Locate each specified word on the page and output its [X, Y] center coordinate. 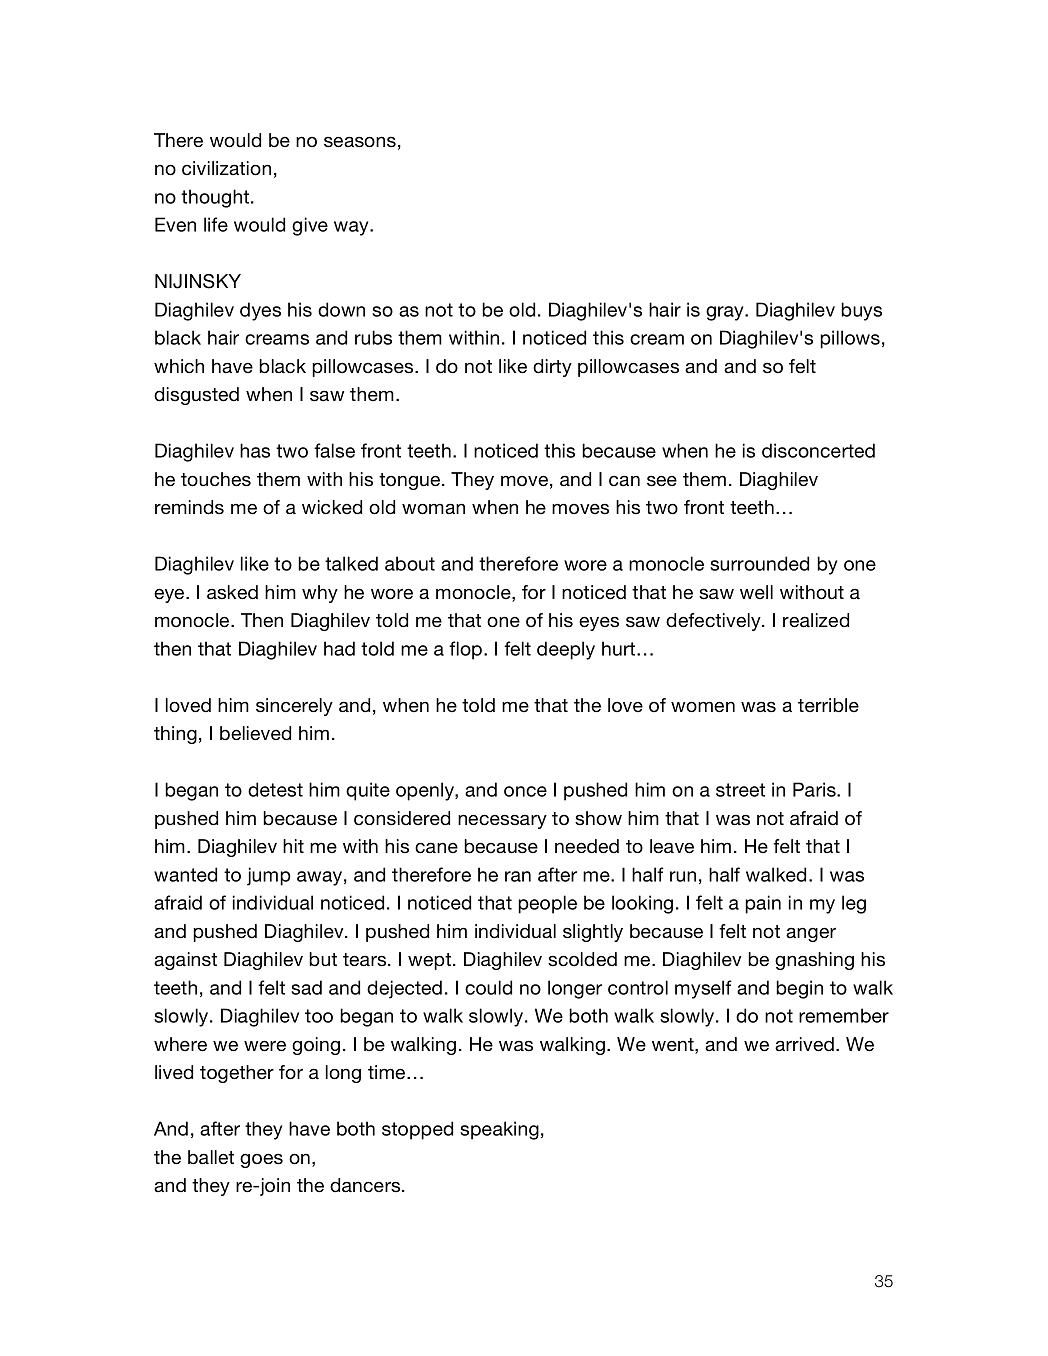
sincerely [294, 707]
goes [261, 1160]
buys [861, 311]
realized [816, 620]
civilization [226, 168]
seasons [360, 142]
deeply [566, 650]
